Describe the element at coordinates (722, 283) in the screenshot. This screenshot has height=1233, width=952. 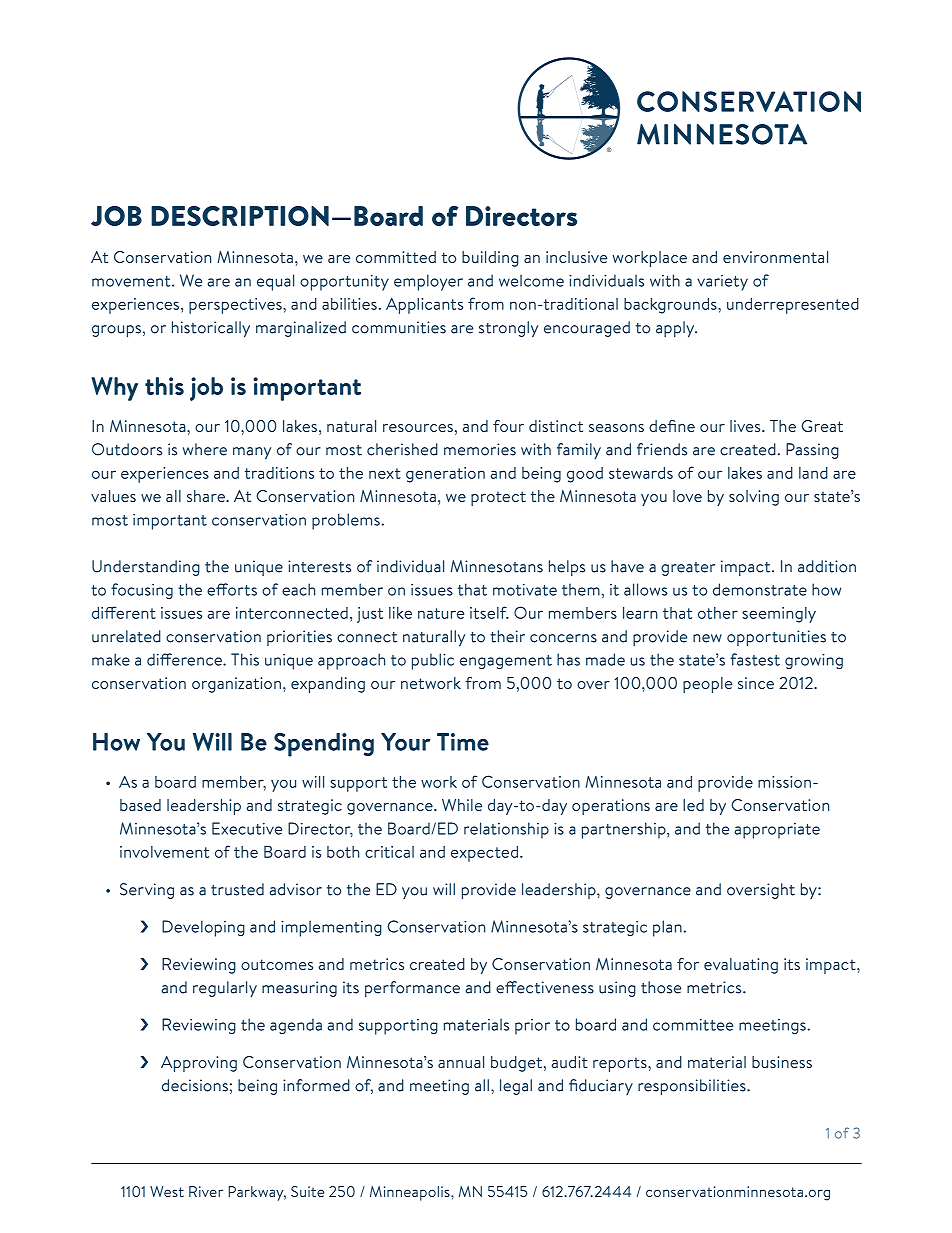
I see `variety` at that location.
